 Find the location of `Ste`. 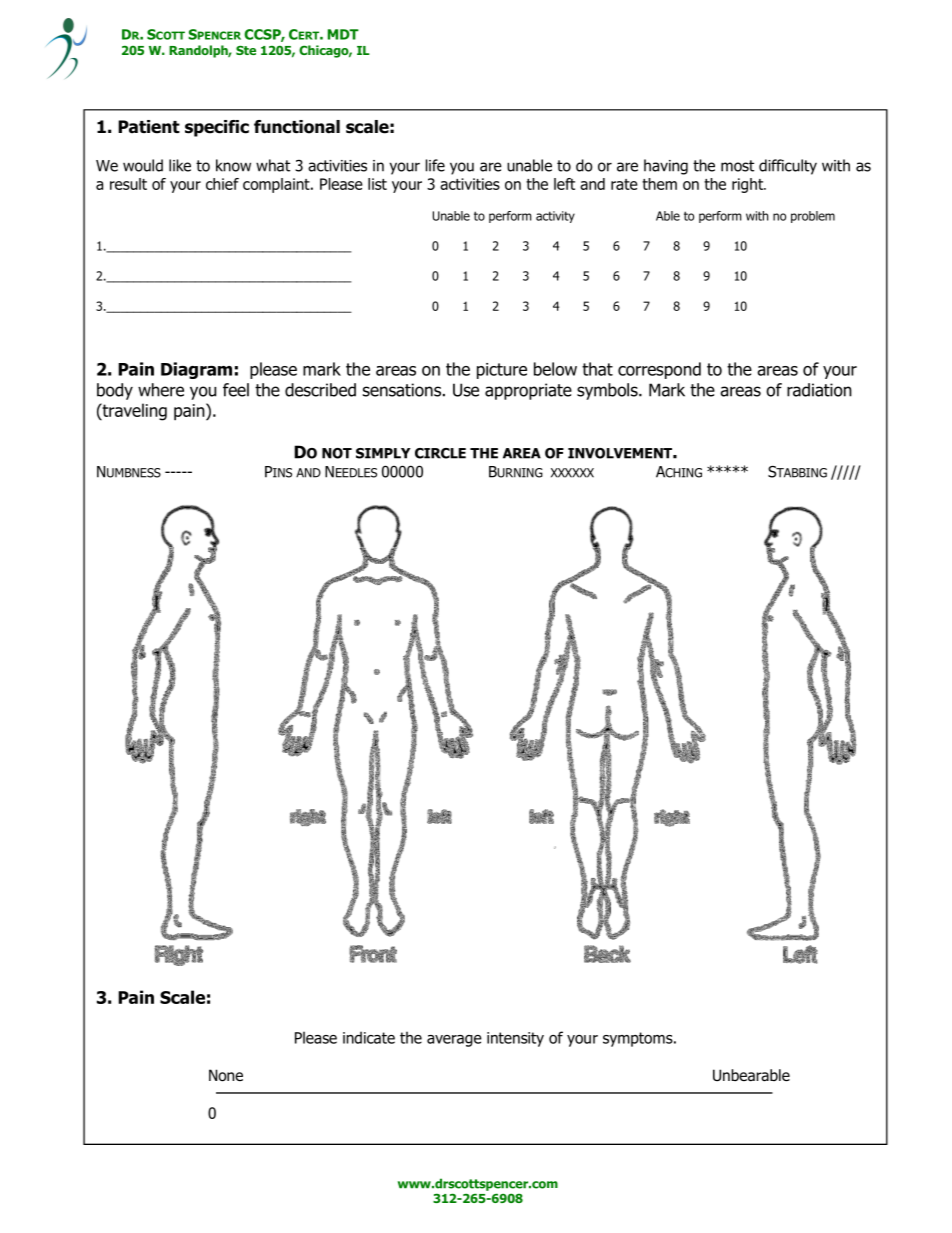

Ste is located at coordinates (246, 50).
